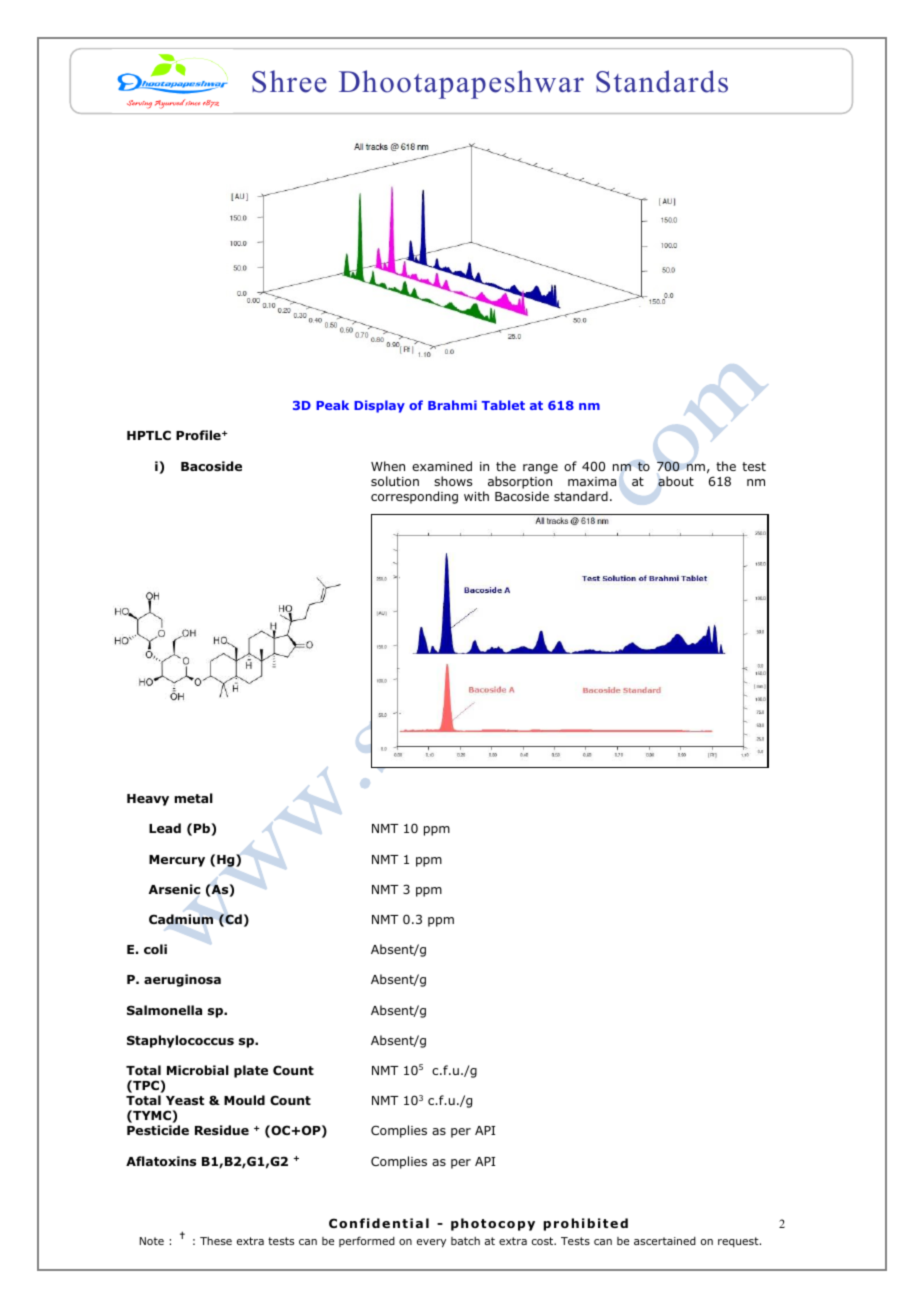  Describe the element at coordinates (676, 481) in the page. I see `about` at that location.
